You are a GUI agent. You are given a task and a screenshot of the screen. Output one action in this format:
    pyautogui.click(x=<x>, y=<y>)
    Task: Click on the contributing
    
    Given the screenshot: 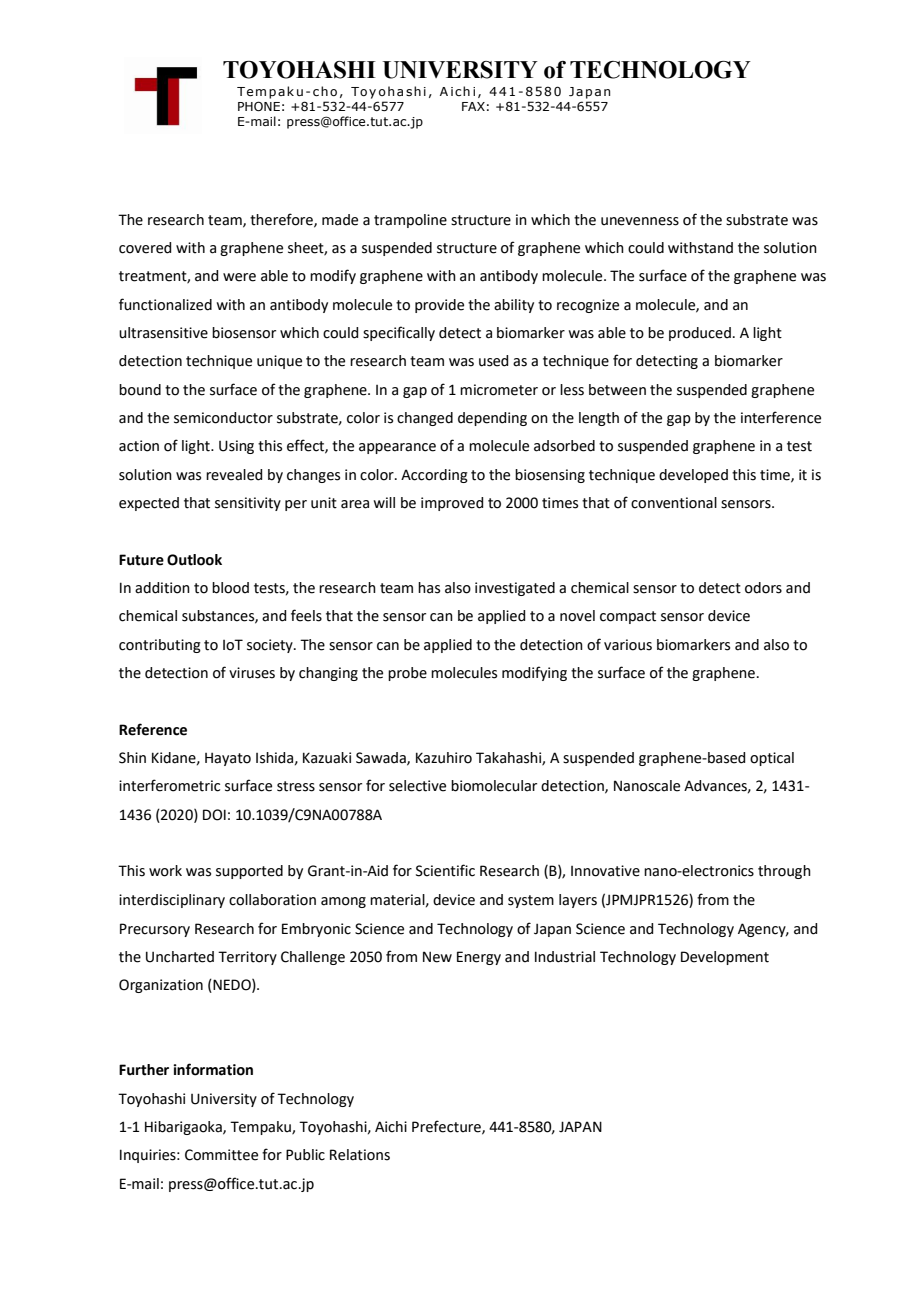 What is the action you would take?
    pyautogui.click(x=160, y=646)
